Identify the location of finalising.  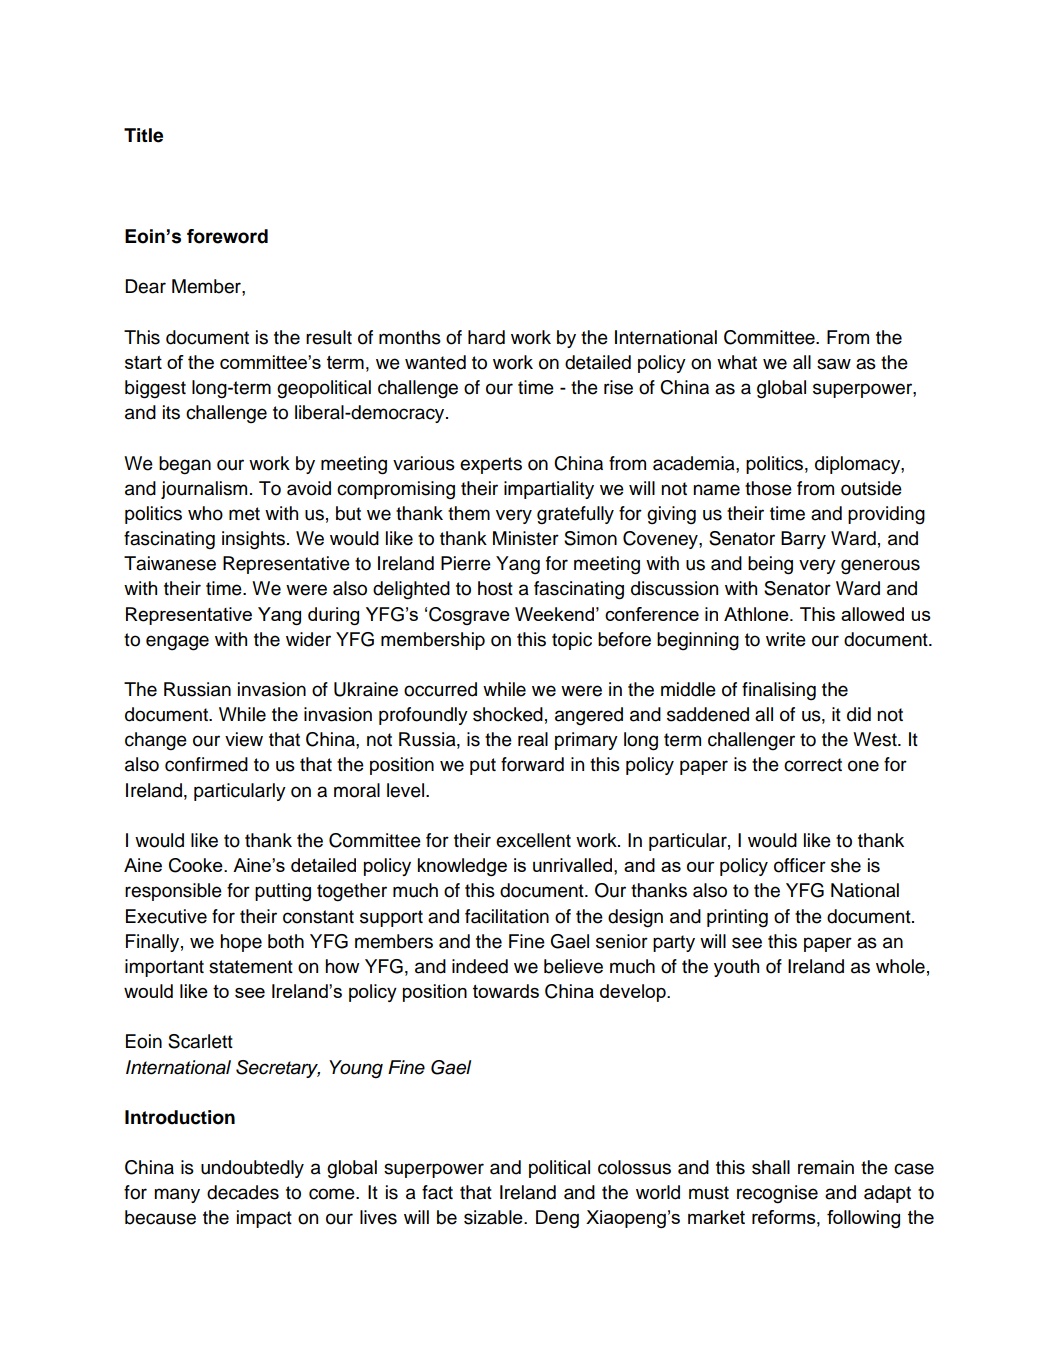
(779, 691).
